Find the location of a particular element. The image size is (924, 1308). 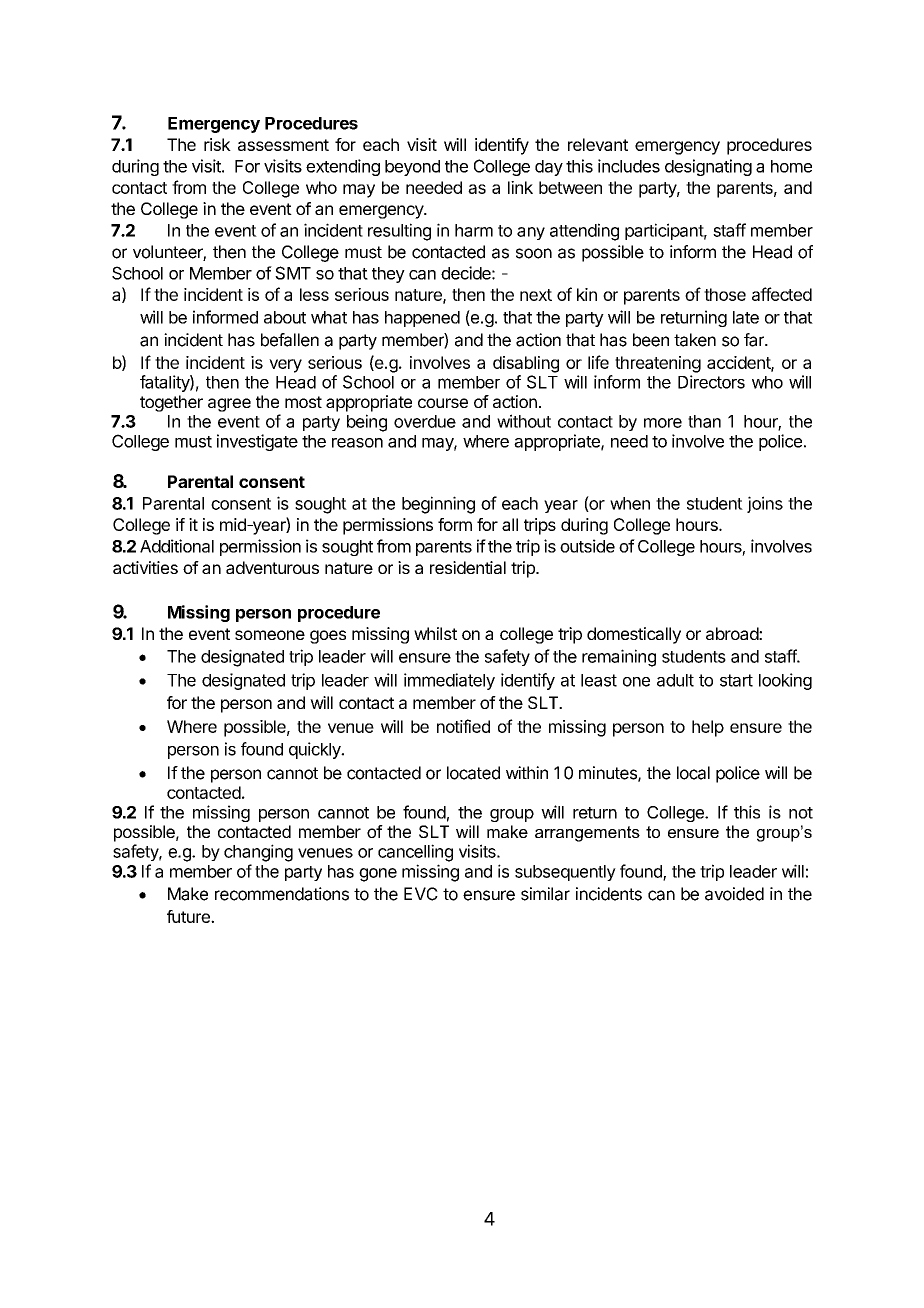

beginning is located at coordinates (438, 505).
